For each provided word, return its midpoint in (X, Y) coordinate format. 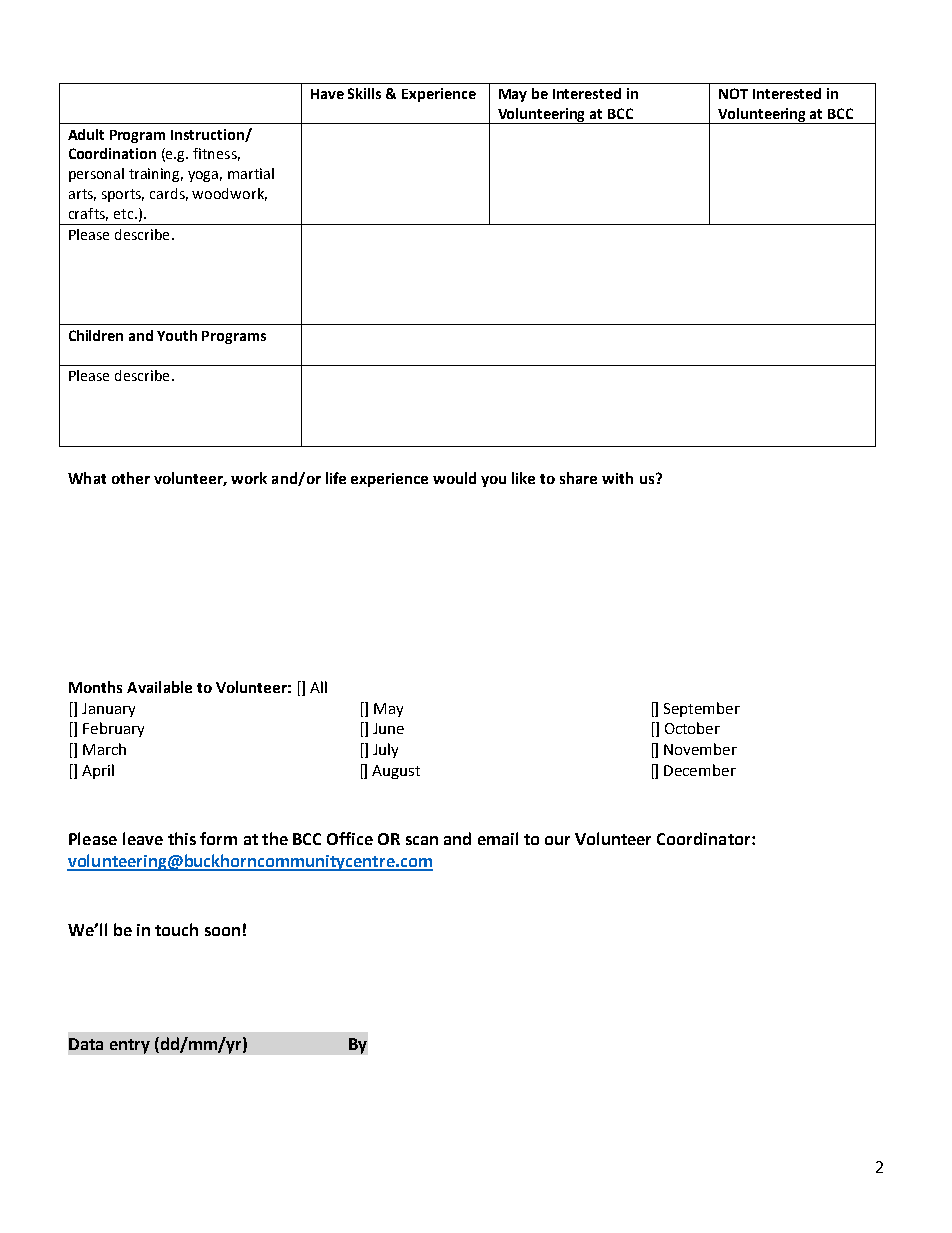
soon (222, 931)
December (700, 770)
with (617, 478)
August (396, 772)
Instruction (208, 135)
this (182, 838)
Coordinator (705, 838)
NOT (733, 93)
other (131, 478)
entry (130, 1046)
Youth (177, 335)
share (578, 478)
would (454, 478)
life (336, 478)
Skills (364, 93)
